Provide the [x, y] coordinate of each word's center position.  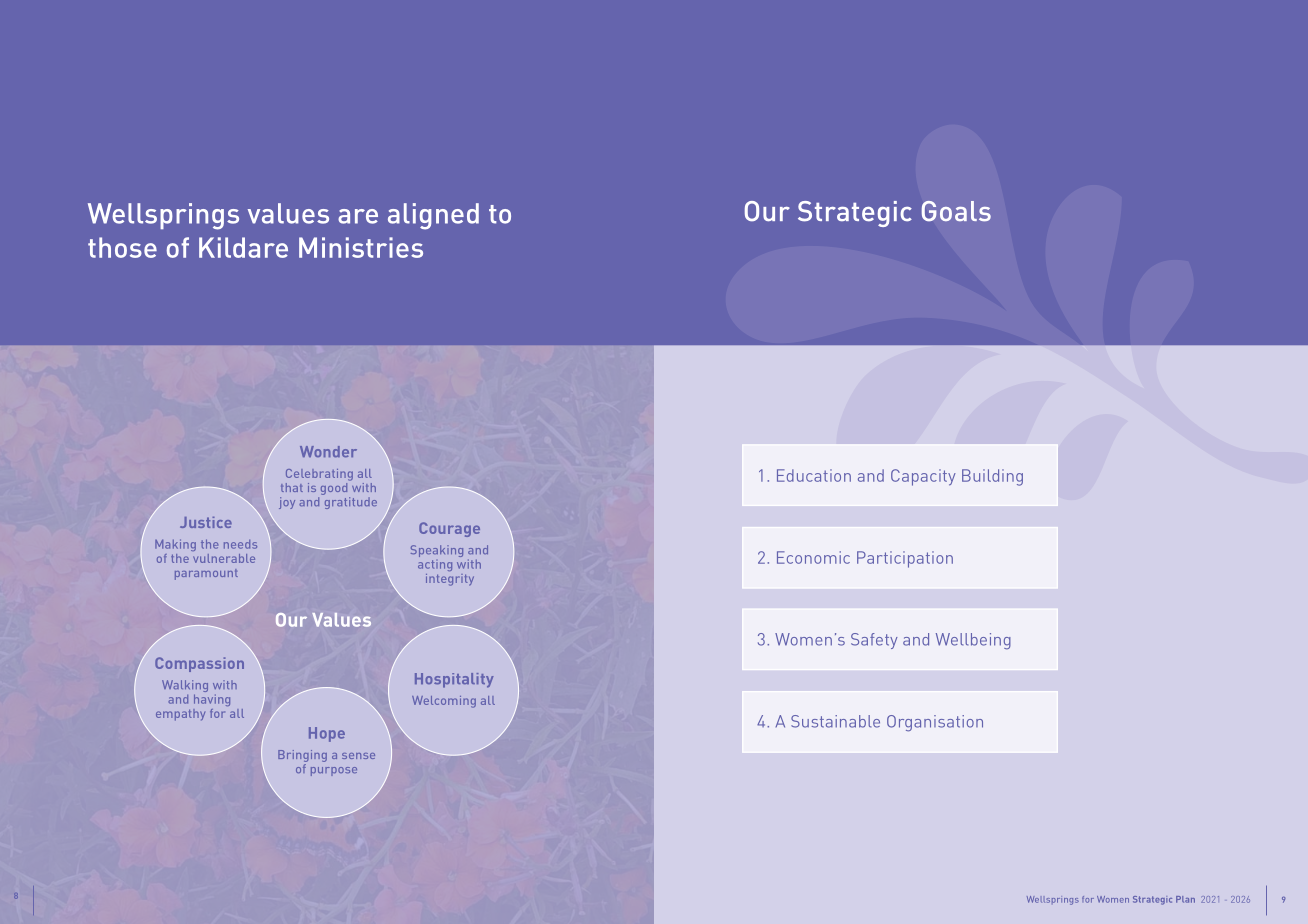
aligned [433, 216]
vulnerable [224, 558]
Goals [956, 211]
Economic [813, 557]
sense [358, 756]
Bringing [302, 757]
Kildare [243, 247]
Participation [905, 559]
